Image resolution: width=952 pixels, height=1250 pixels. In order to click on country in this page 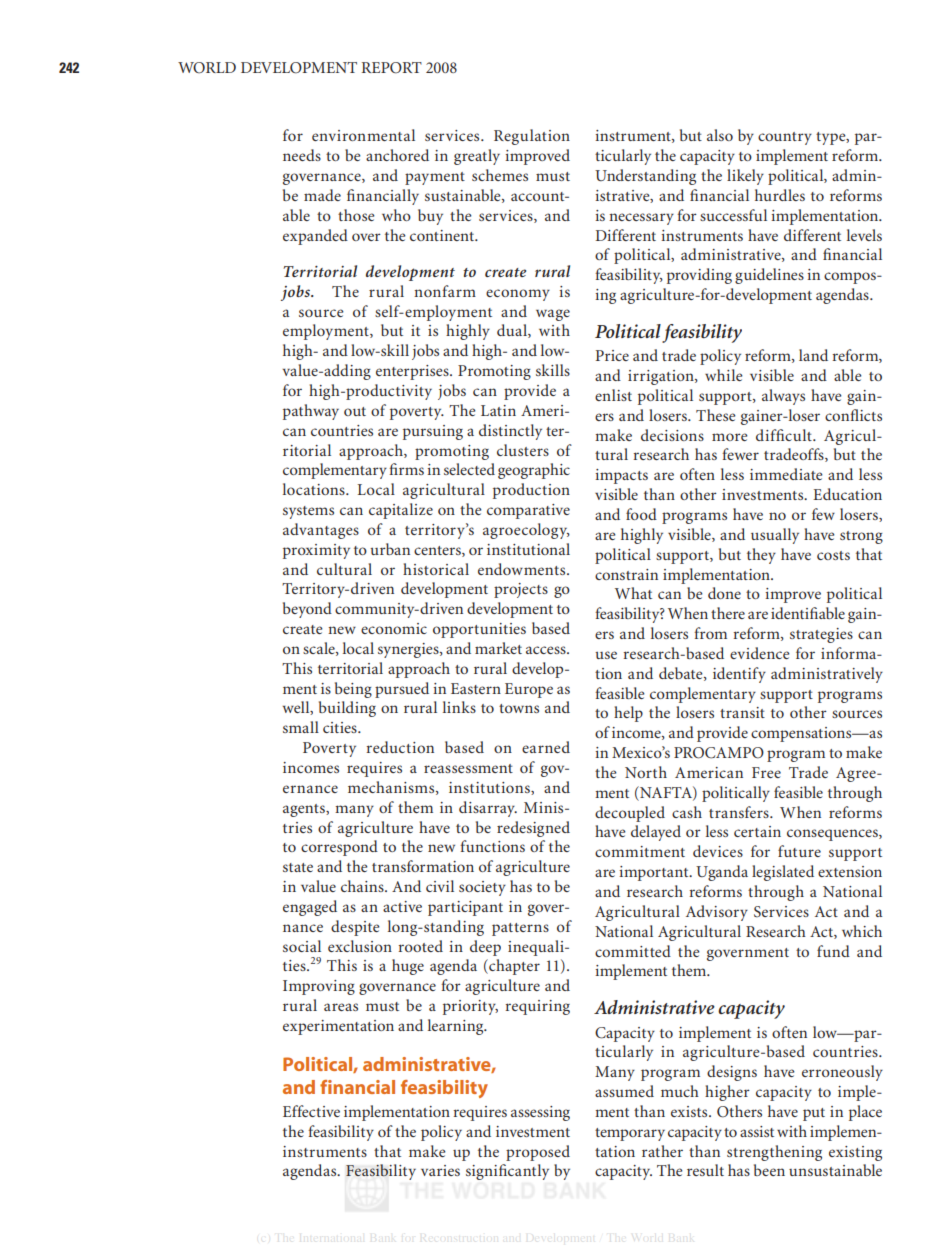, I will do `click(785, 138)`.
